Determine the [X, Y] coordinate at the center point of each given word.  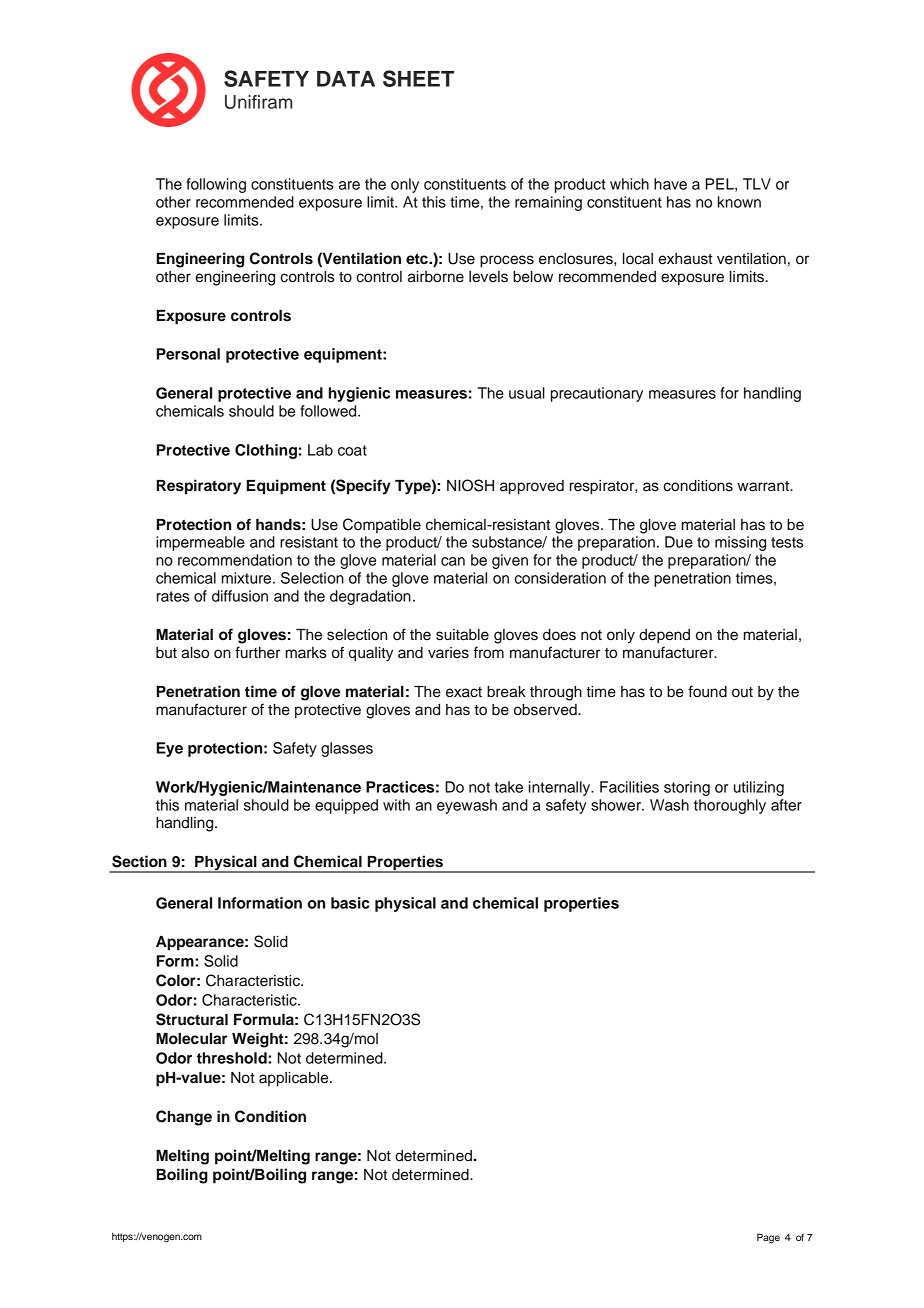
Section [139, 861]
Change [184, 1118]
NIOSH [470, 485]
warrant [764, 486]
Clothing [266, 451]
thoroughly [730, 806]
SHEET [418, 78]
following [216, 185]
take [508, 787]
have [670, 184]
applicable [295, 1079]
